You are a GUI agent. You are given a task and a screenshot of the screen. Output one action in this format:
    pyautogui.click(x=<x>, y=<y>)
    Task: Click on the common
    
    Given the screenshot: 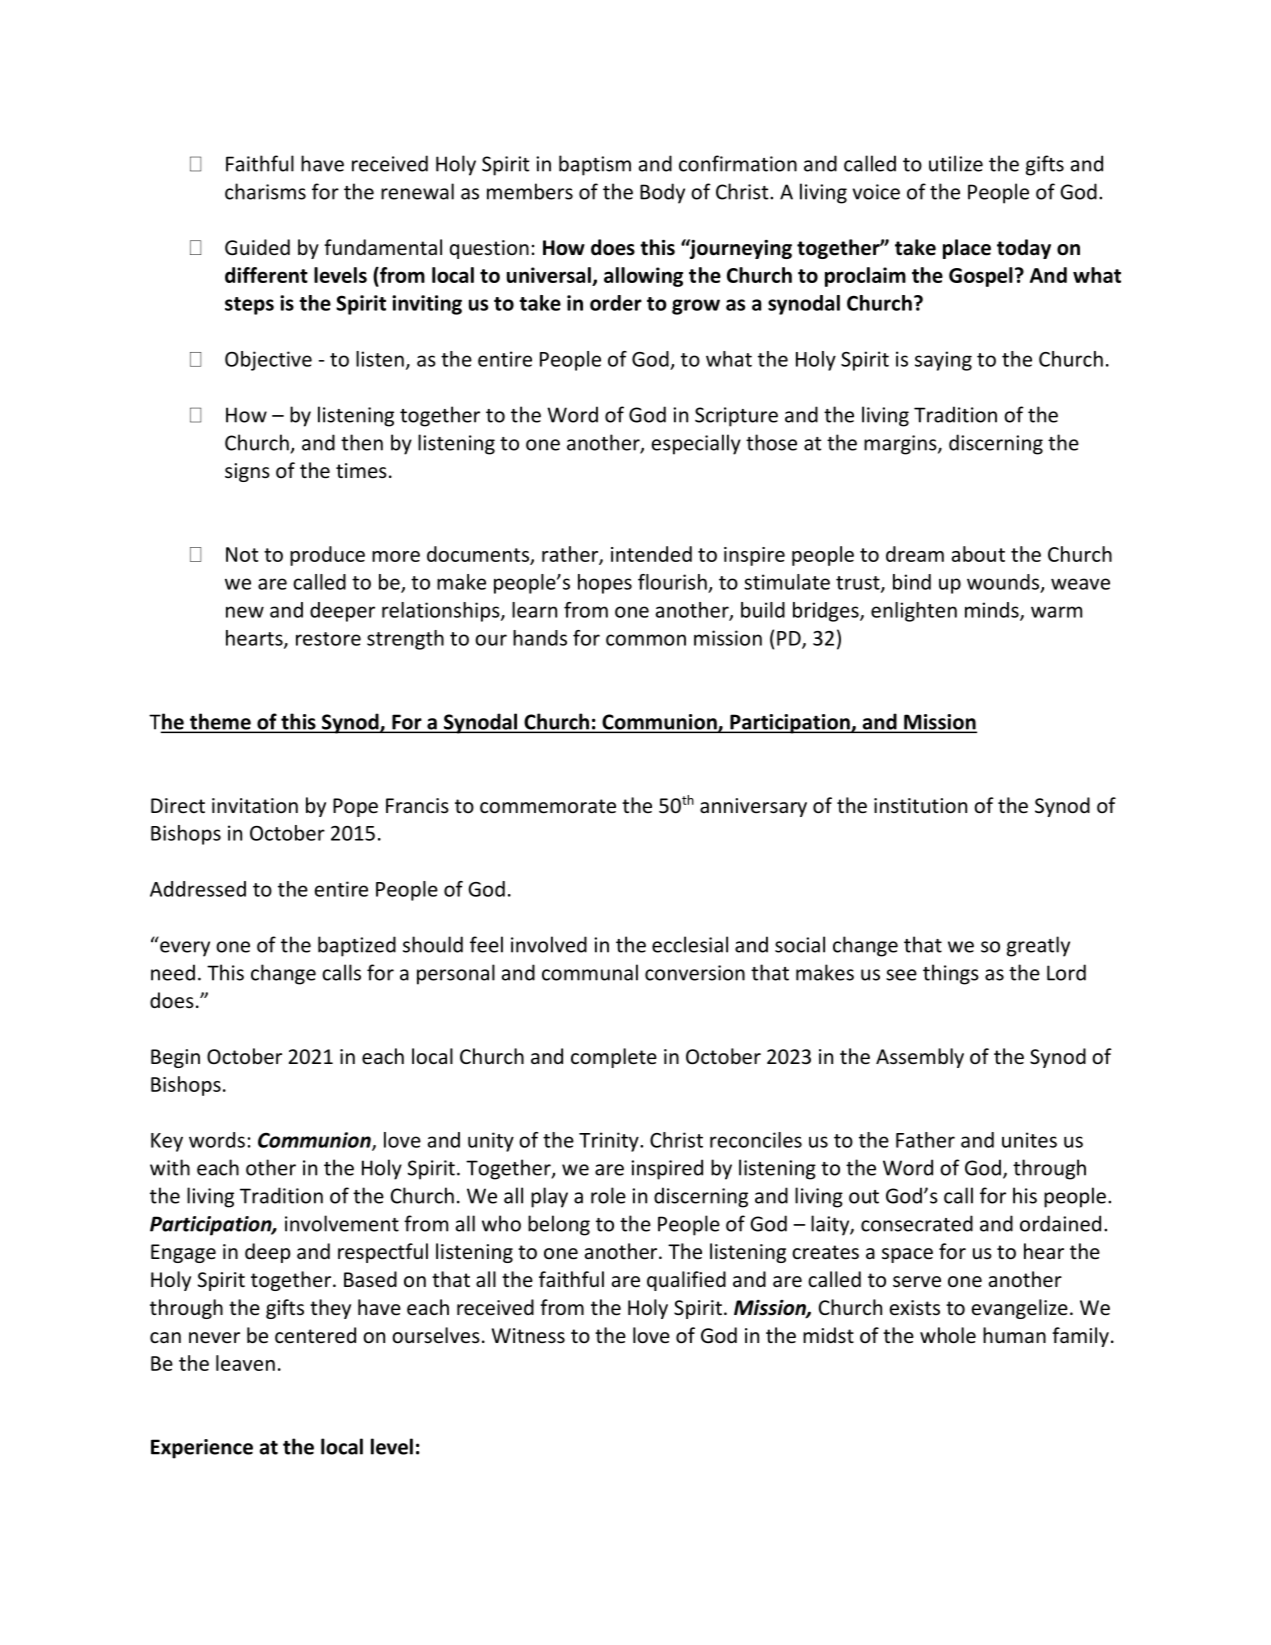 What is the action you would take?
    pyautogui.click(x=646, y=640)
